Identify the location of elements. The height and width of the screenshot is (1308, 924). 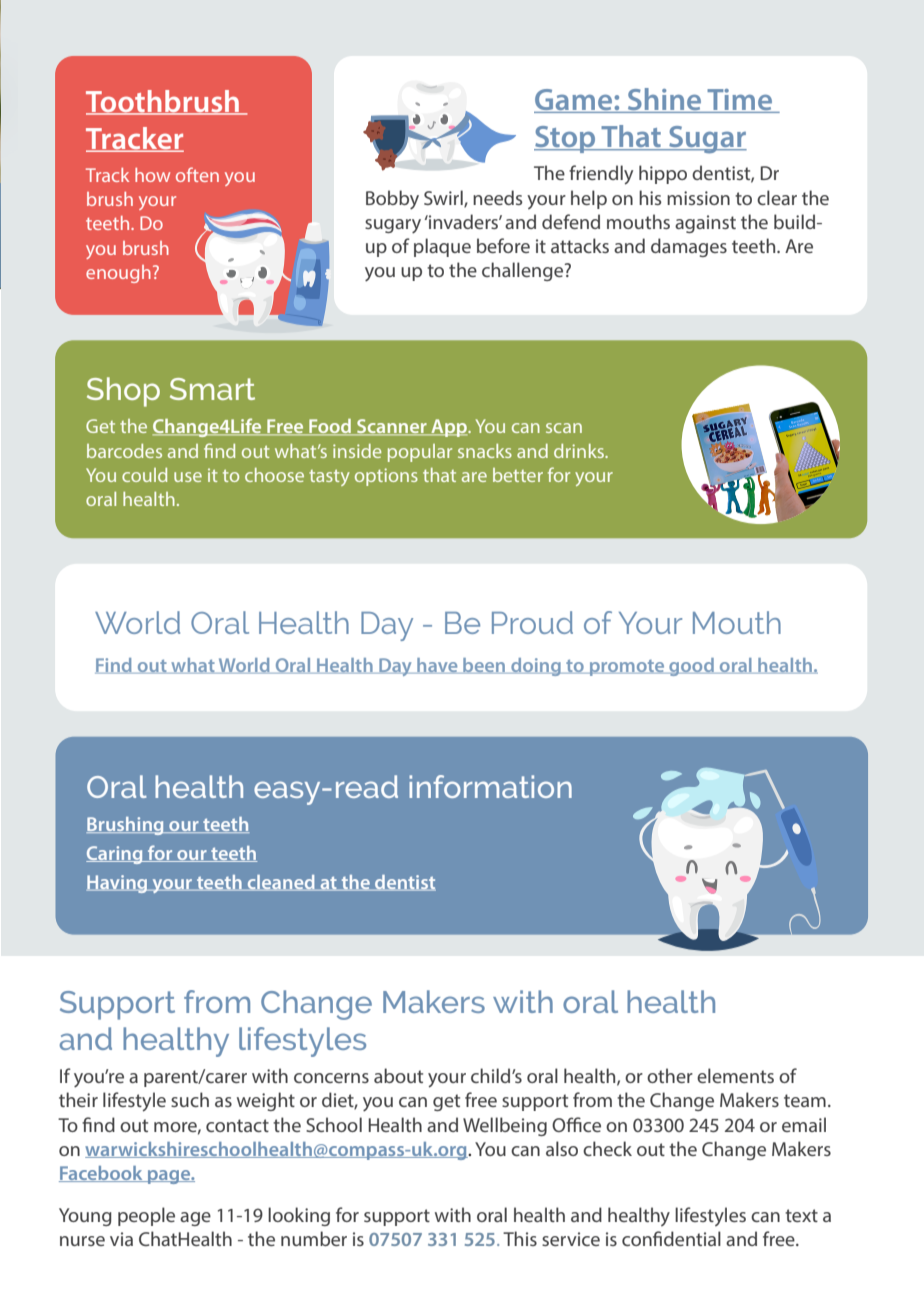
(735, 1075).
